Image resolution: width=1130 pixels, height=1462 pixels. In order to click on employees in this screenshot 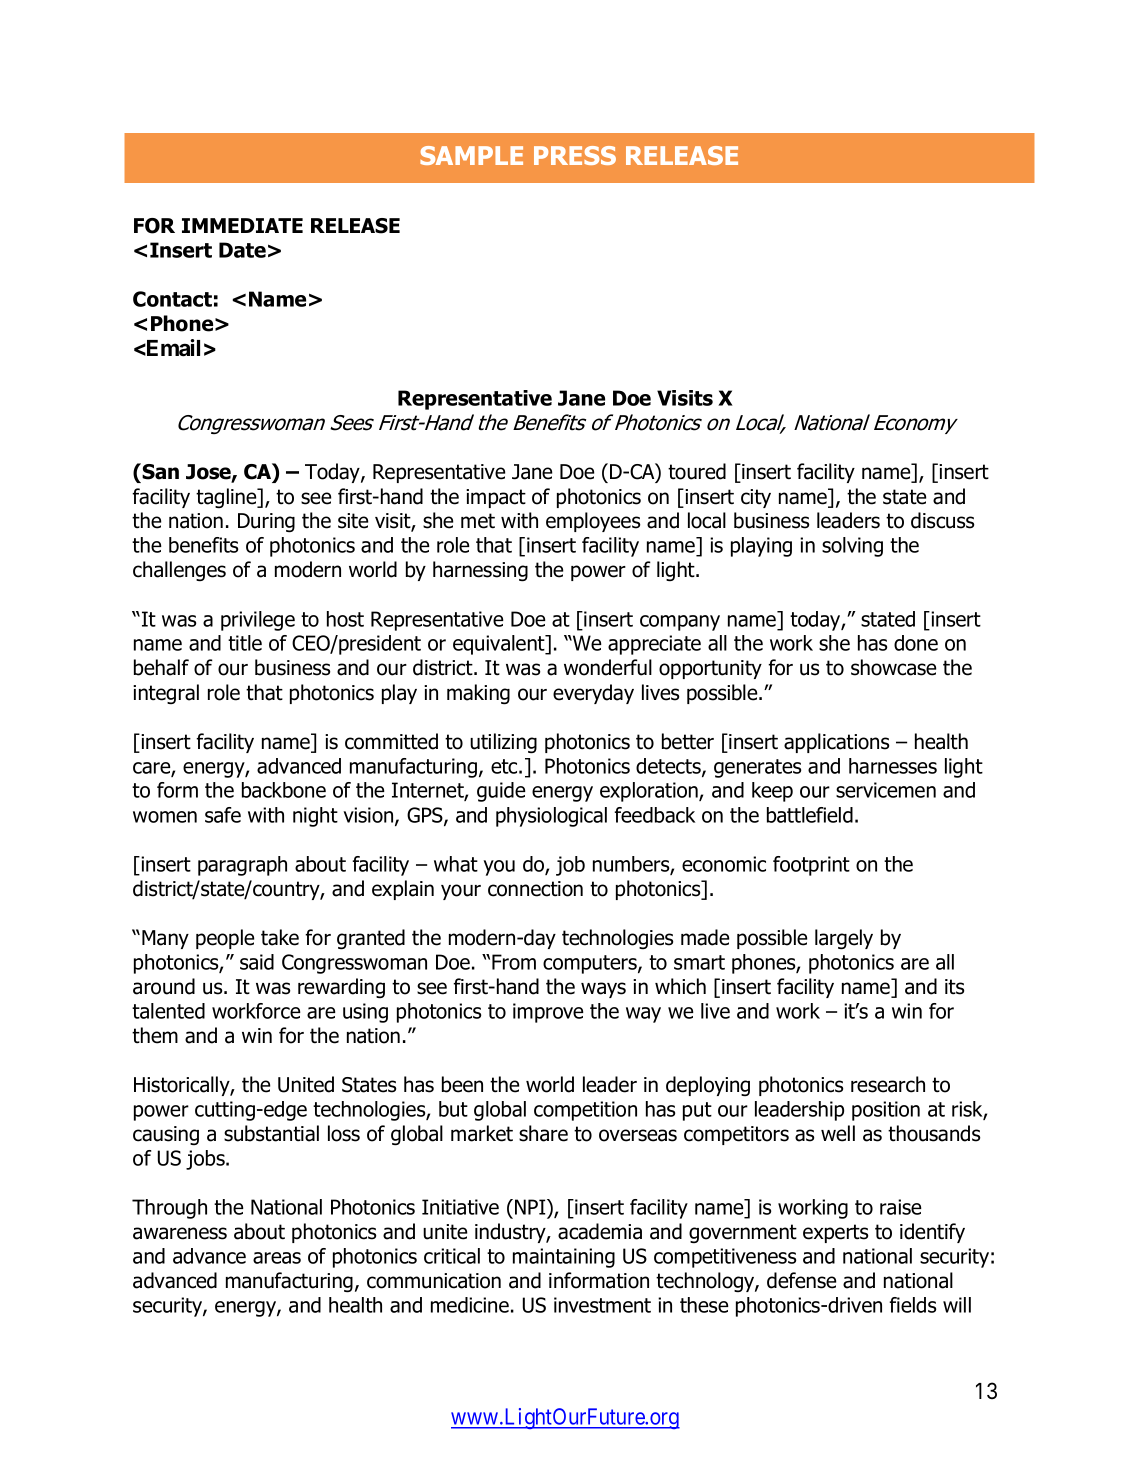, I will do `click(593, 522)`.
